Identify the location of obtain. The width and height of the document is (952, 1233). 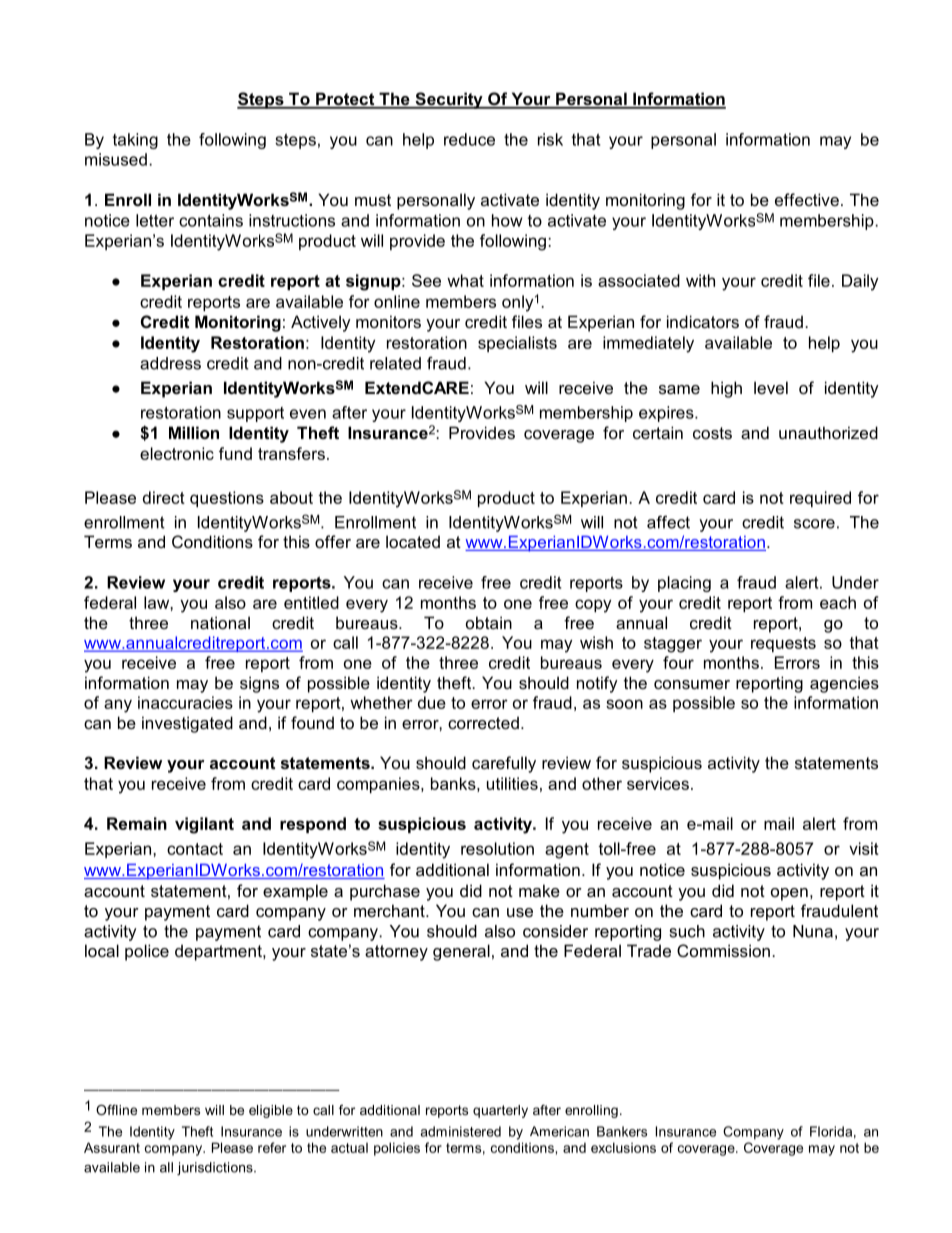
(489, 622).
